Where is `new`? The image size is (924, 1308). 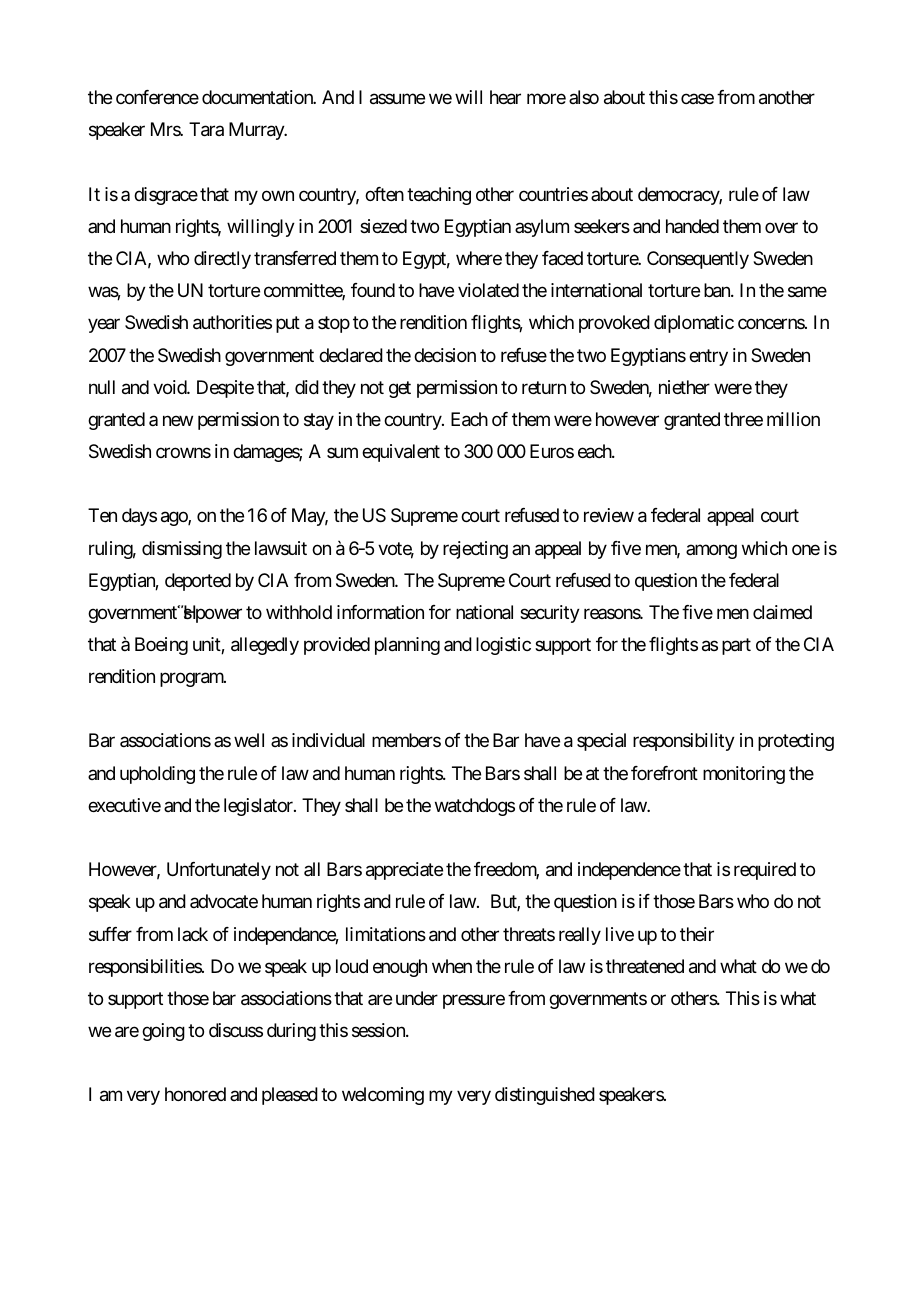
new is located at coordinates (178, 421).
